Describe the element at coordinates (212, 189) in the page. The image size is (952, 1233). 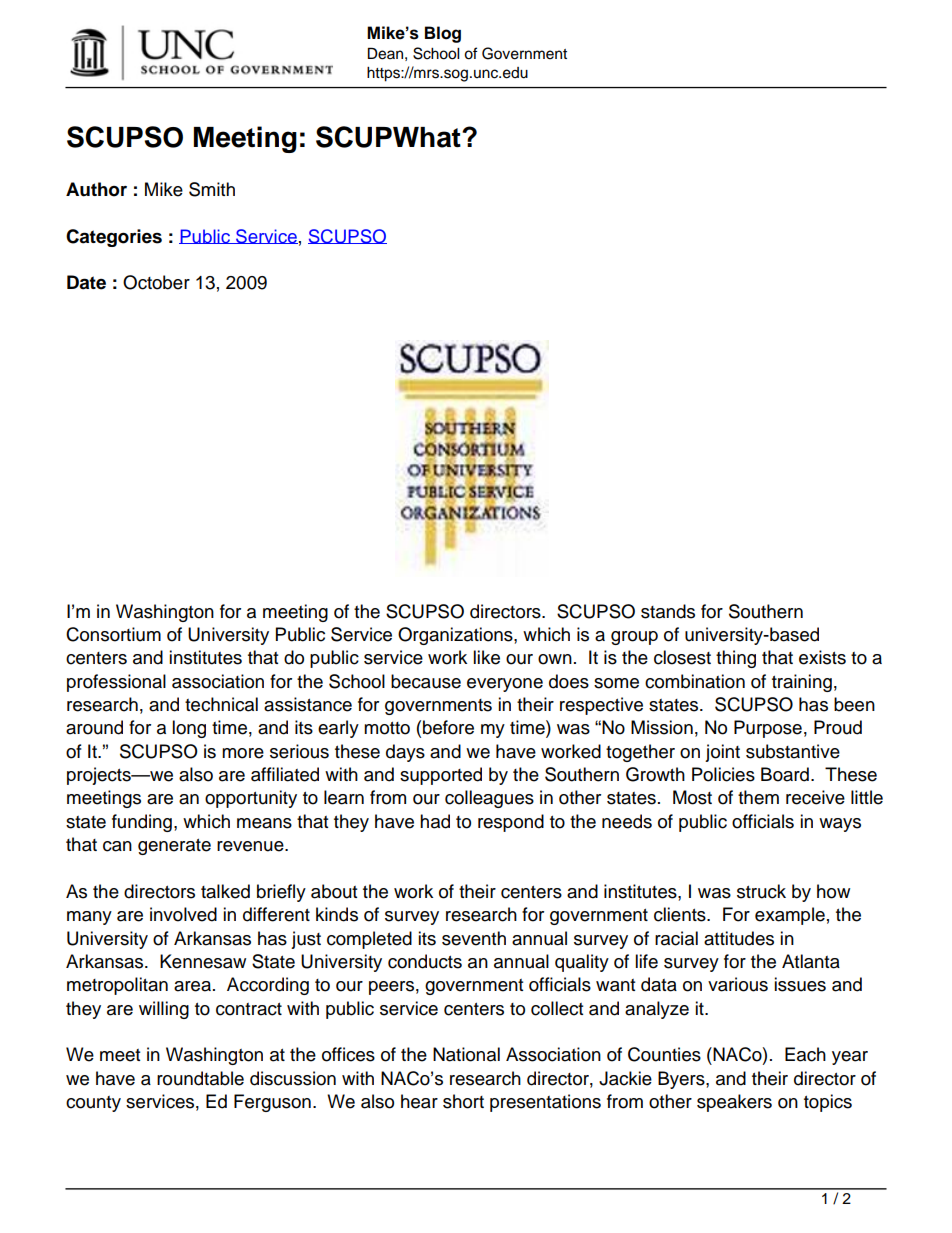
I see `Smith` at that location.
